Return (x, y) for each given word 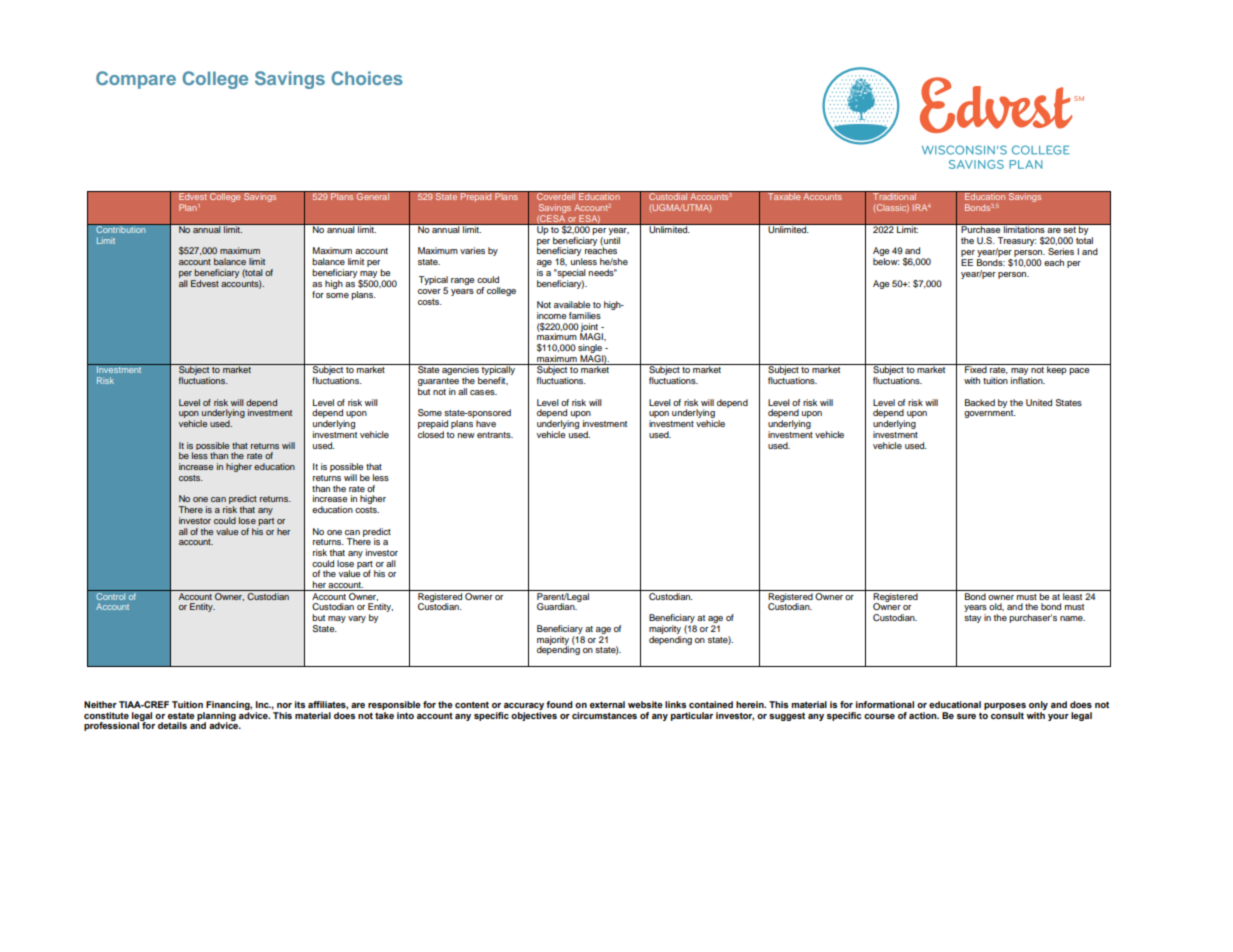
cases (483, 392)
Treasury (1017, 241)
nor (284, 705)
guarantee (438, 383)
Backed (980, 402)
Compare (136, 80)
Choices (367, 78)
